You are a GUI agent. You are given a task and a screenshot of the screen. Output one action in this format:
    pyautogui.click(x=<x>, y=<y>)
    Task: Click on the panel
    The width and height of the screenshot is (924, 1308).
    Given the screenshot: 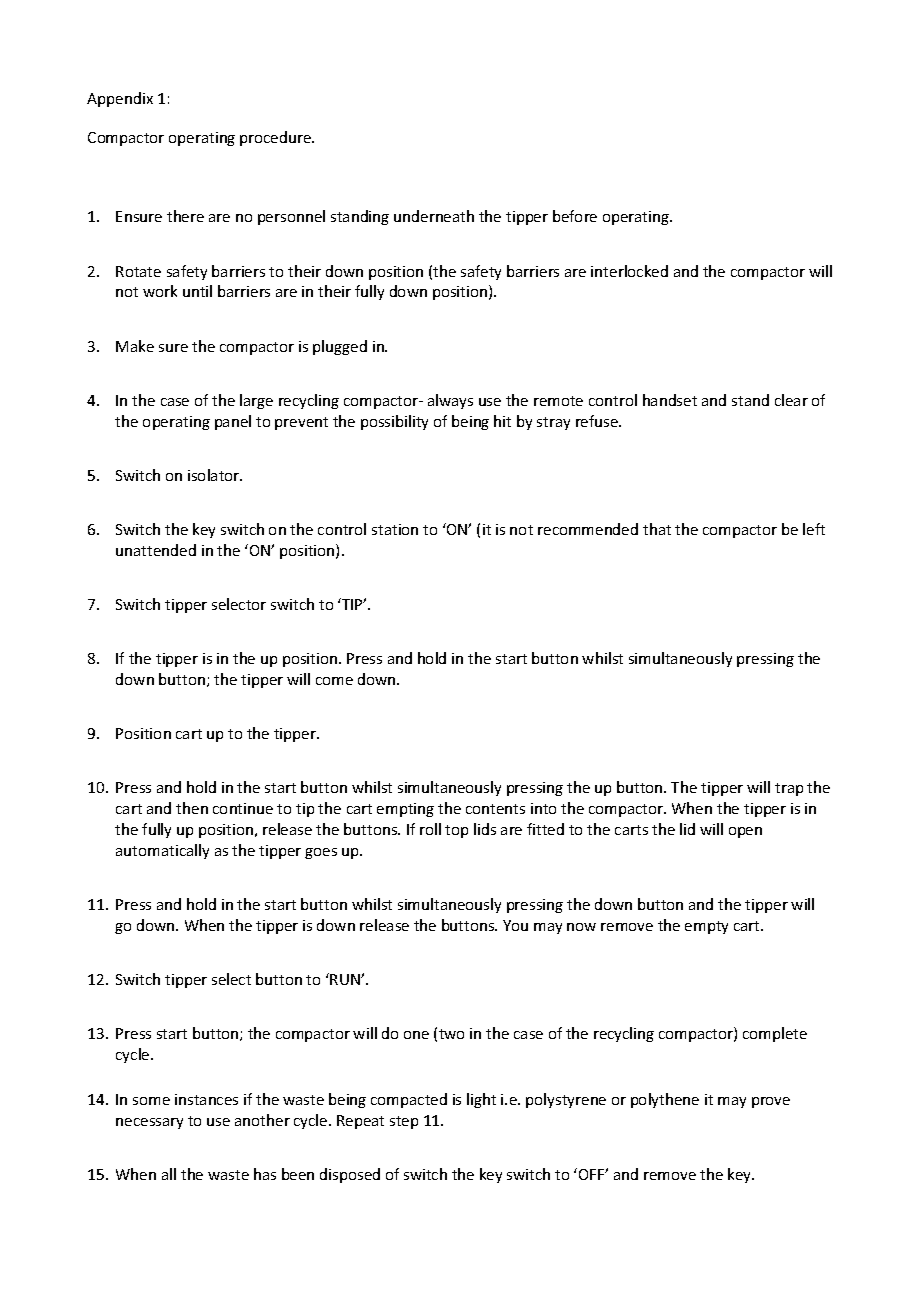 What is the action you would take?
    pyautogui.click(x=233, y=422)
